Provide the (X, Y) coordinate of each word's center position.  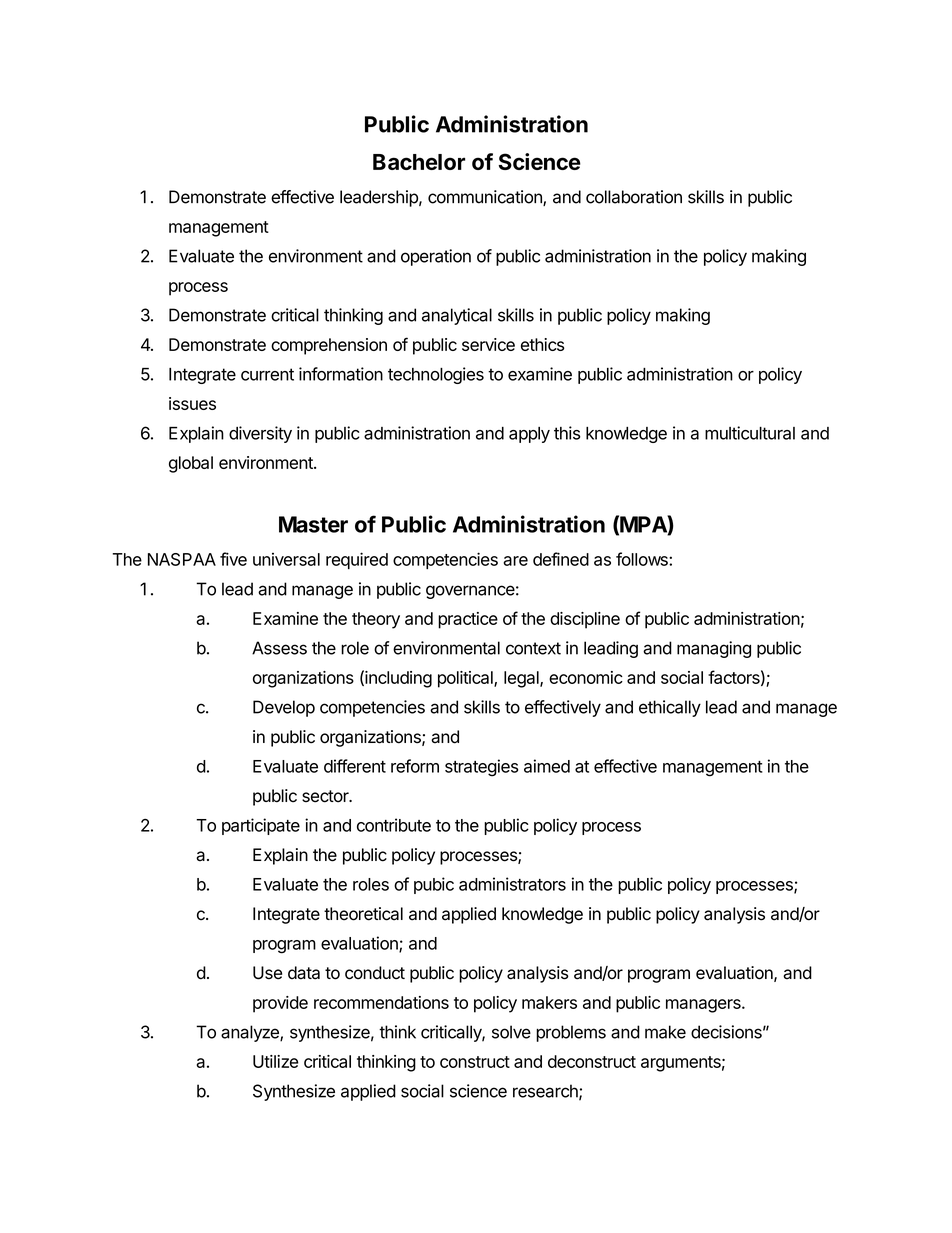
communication (486, 198)
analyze (251, 1033)
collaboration (634, 197)
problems (571, 1033)
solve (511, 1032)
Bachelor (419, 162)
